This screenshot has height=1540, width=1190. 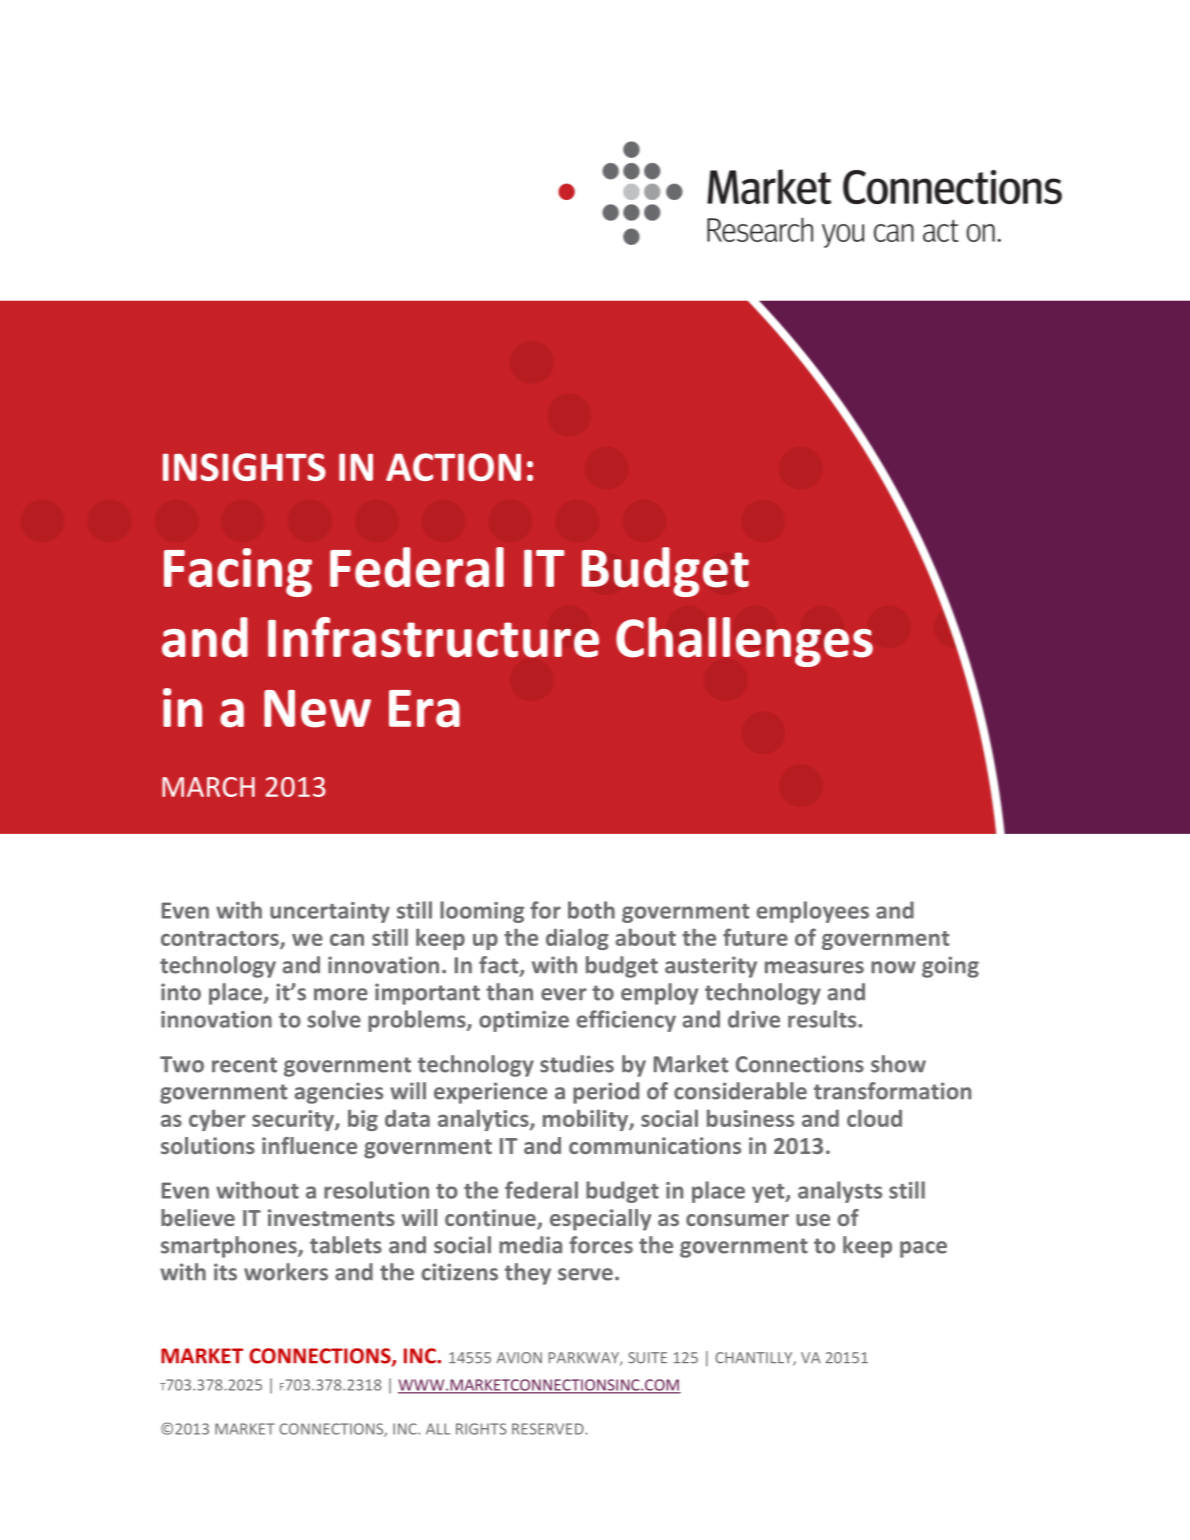 I want to click on INSIGHTS, so click(x=244, y=467).
